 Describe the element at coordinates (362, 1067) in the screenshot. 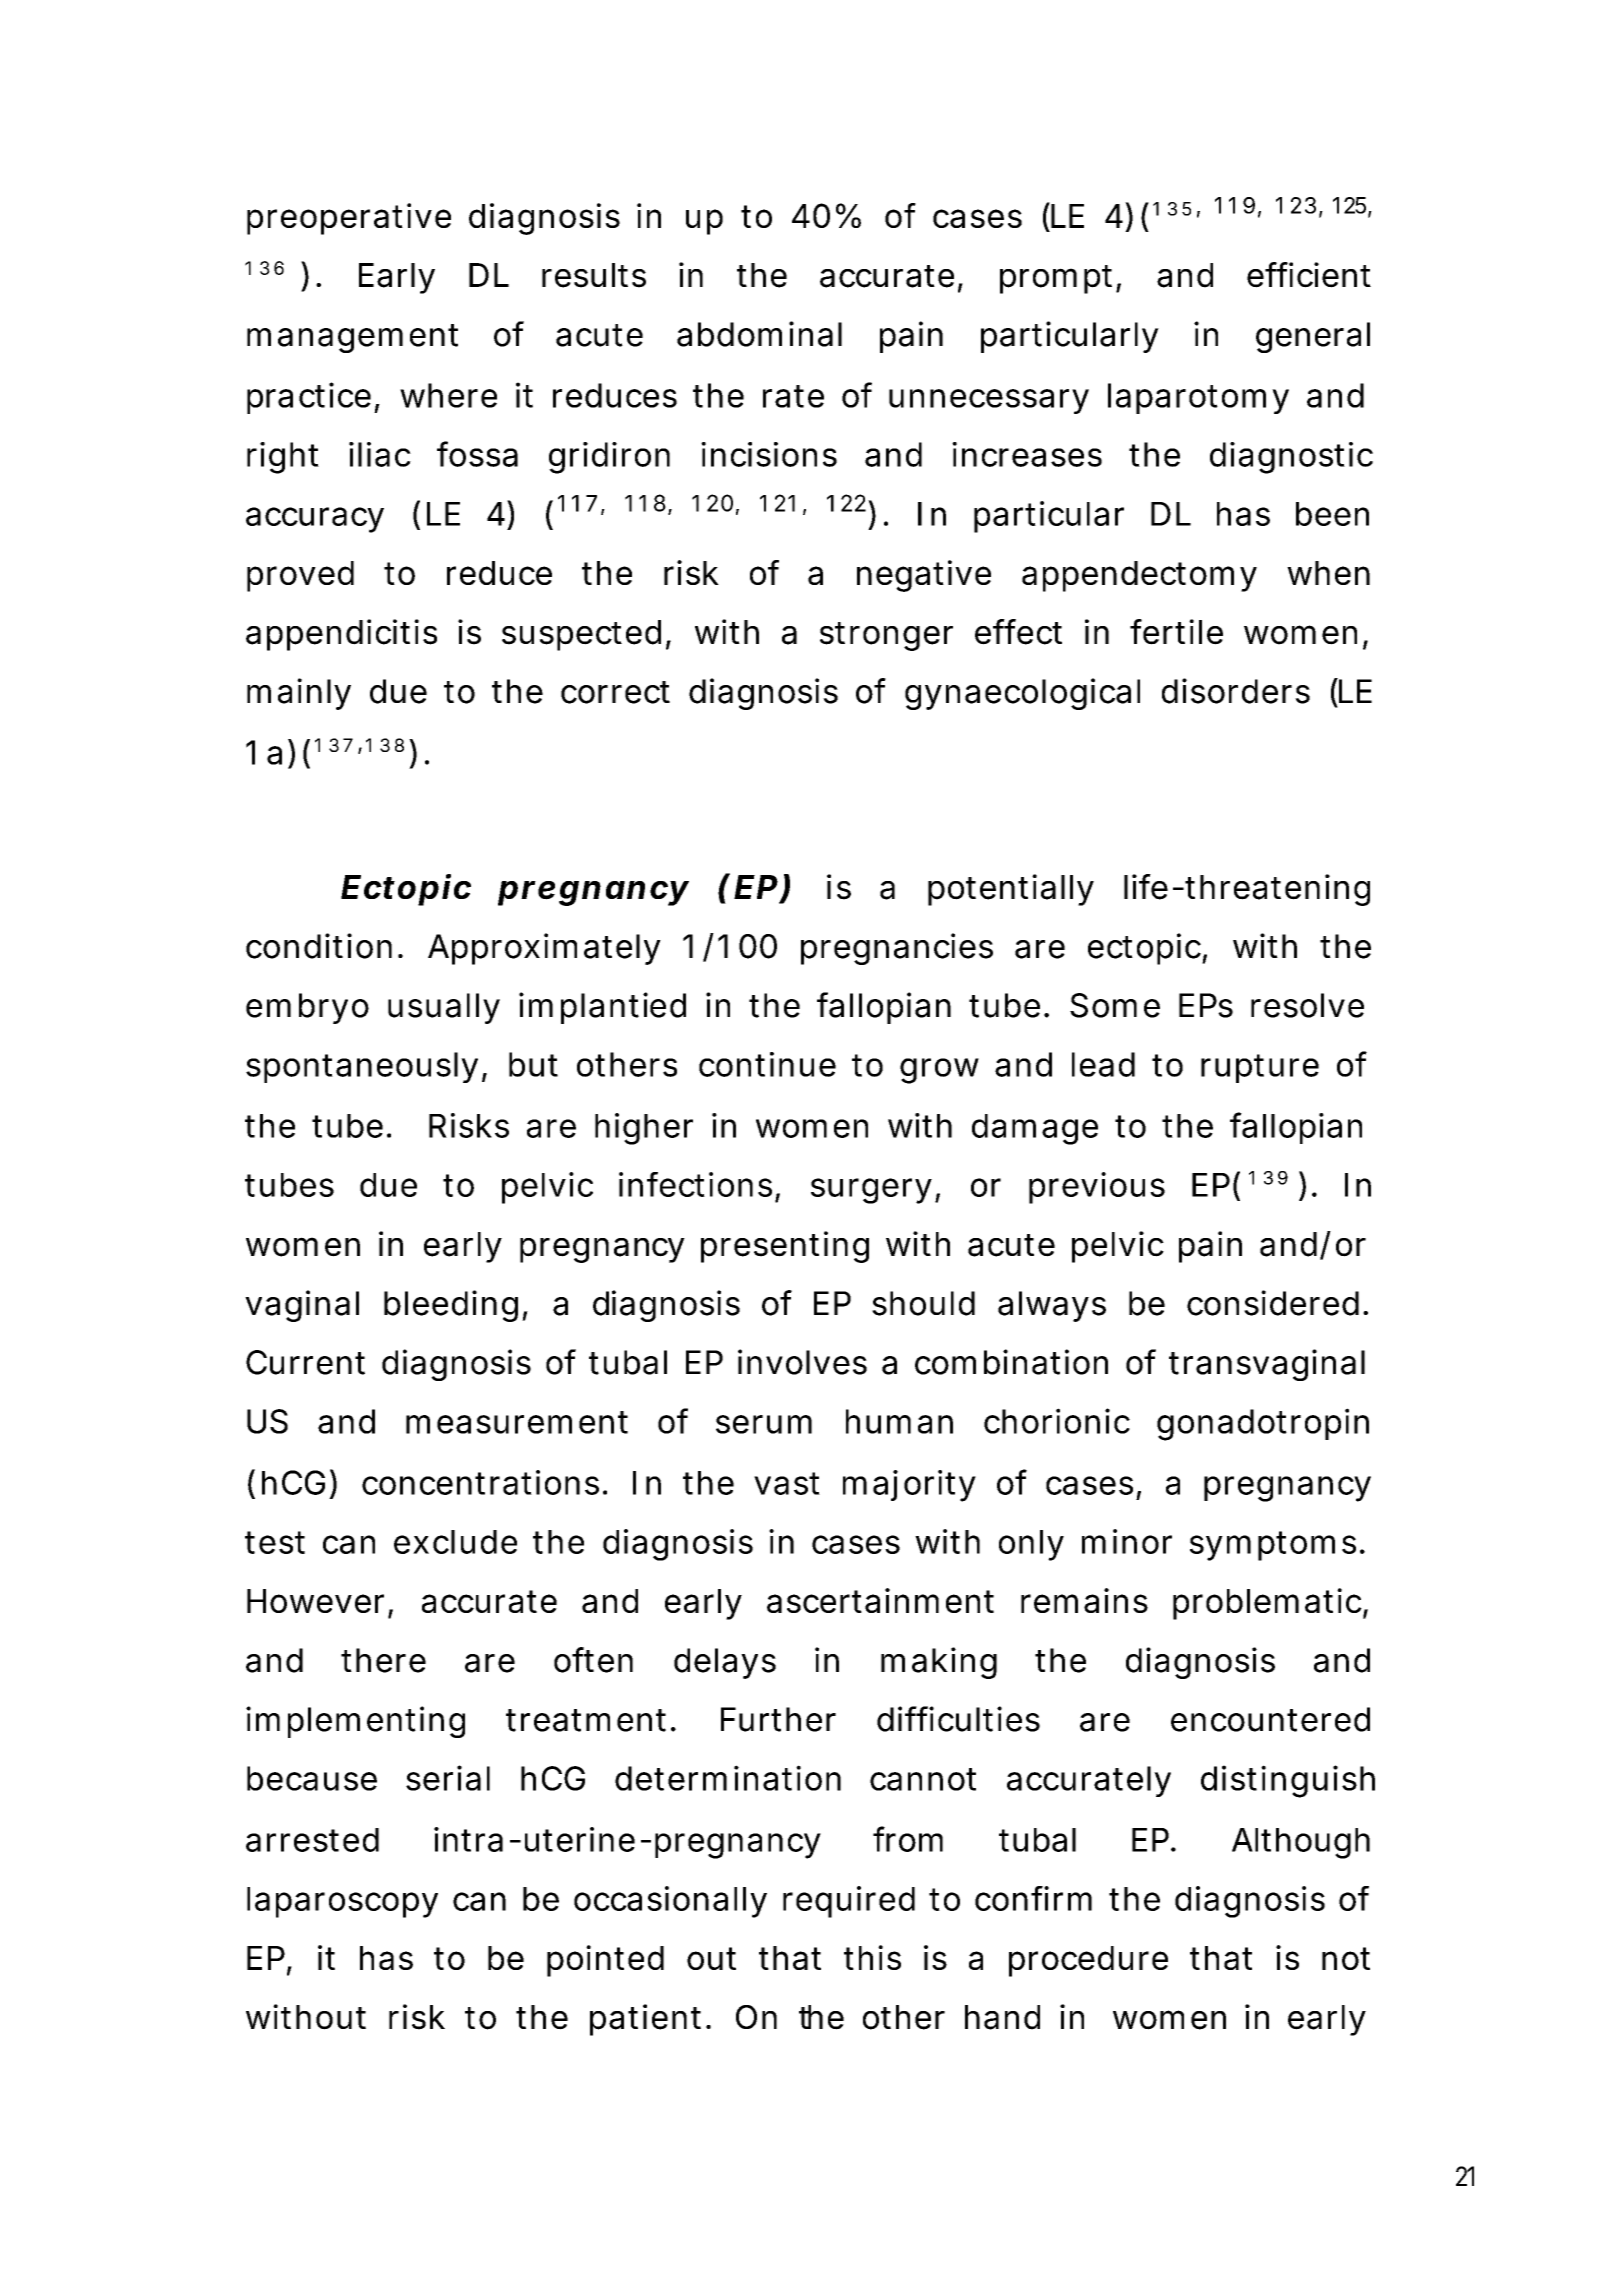

I see `spontaneously` at that location.
